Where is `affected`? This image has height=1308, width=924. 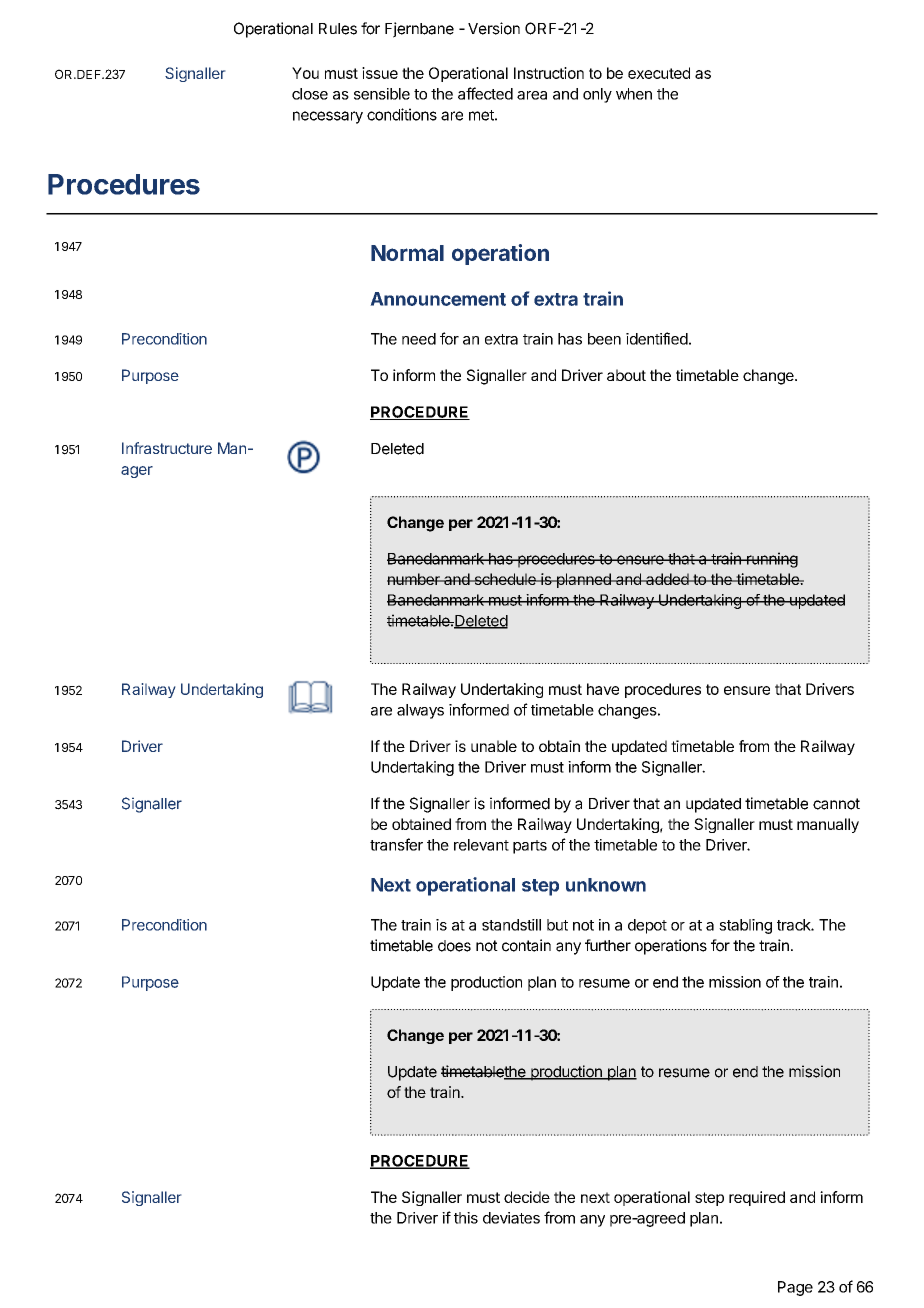
affected is located at coordinates (485, 93).
